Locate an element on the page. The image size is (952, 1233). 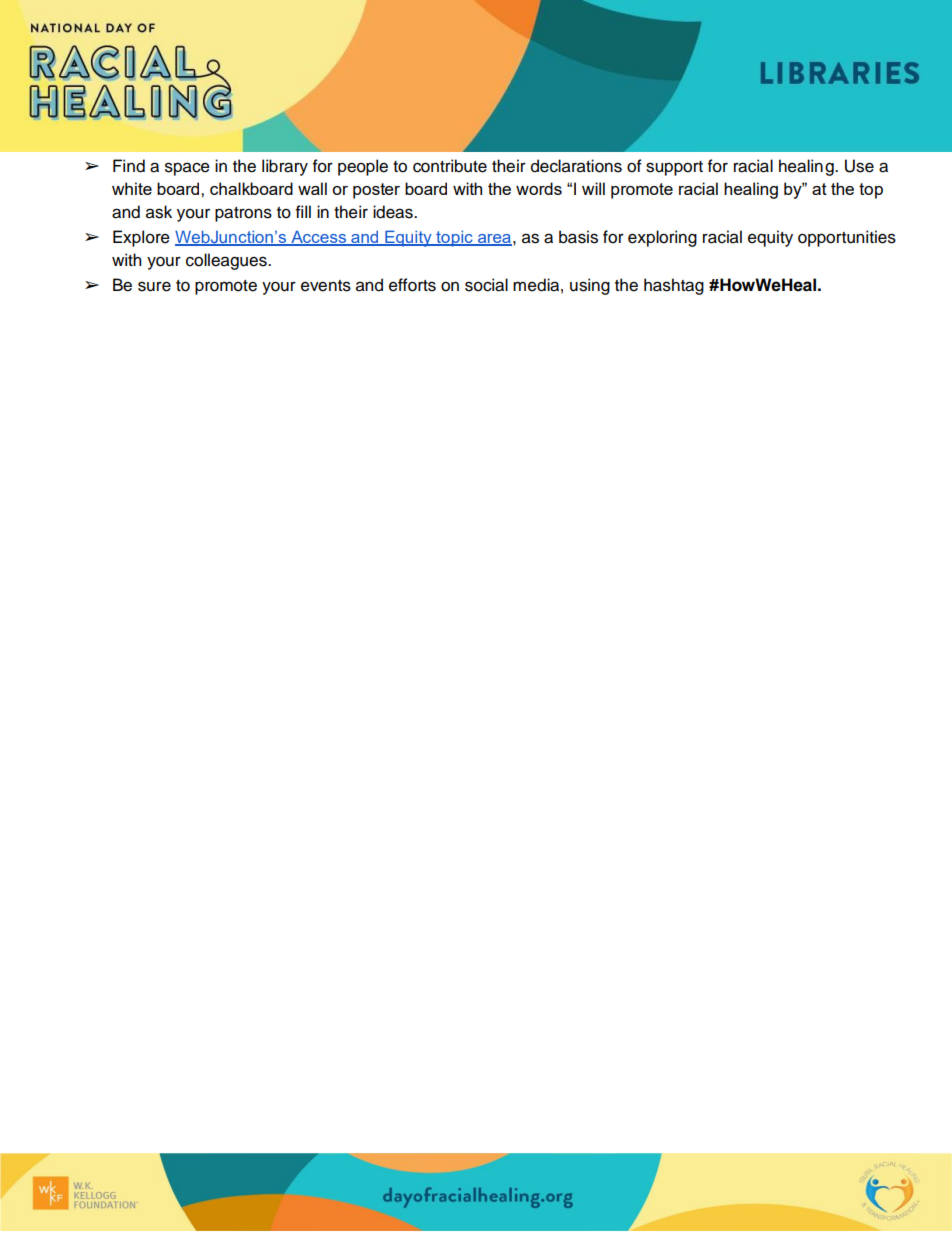
hashtag is located at coordinates (674, 286).
